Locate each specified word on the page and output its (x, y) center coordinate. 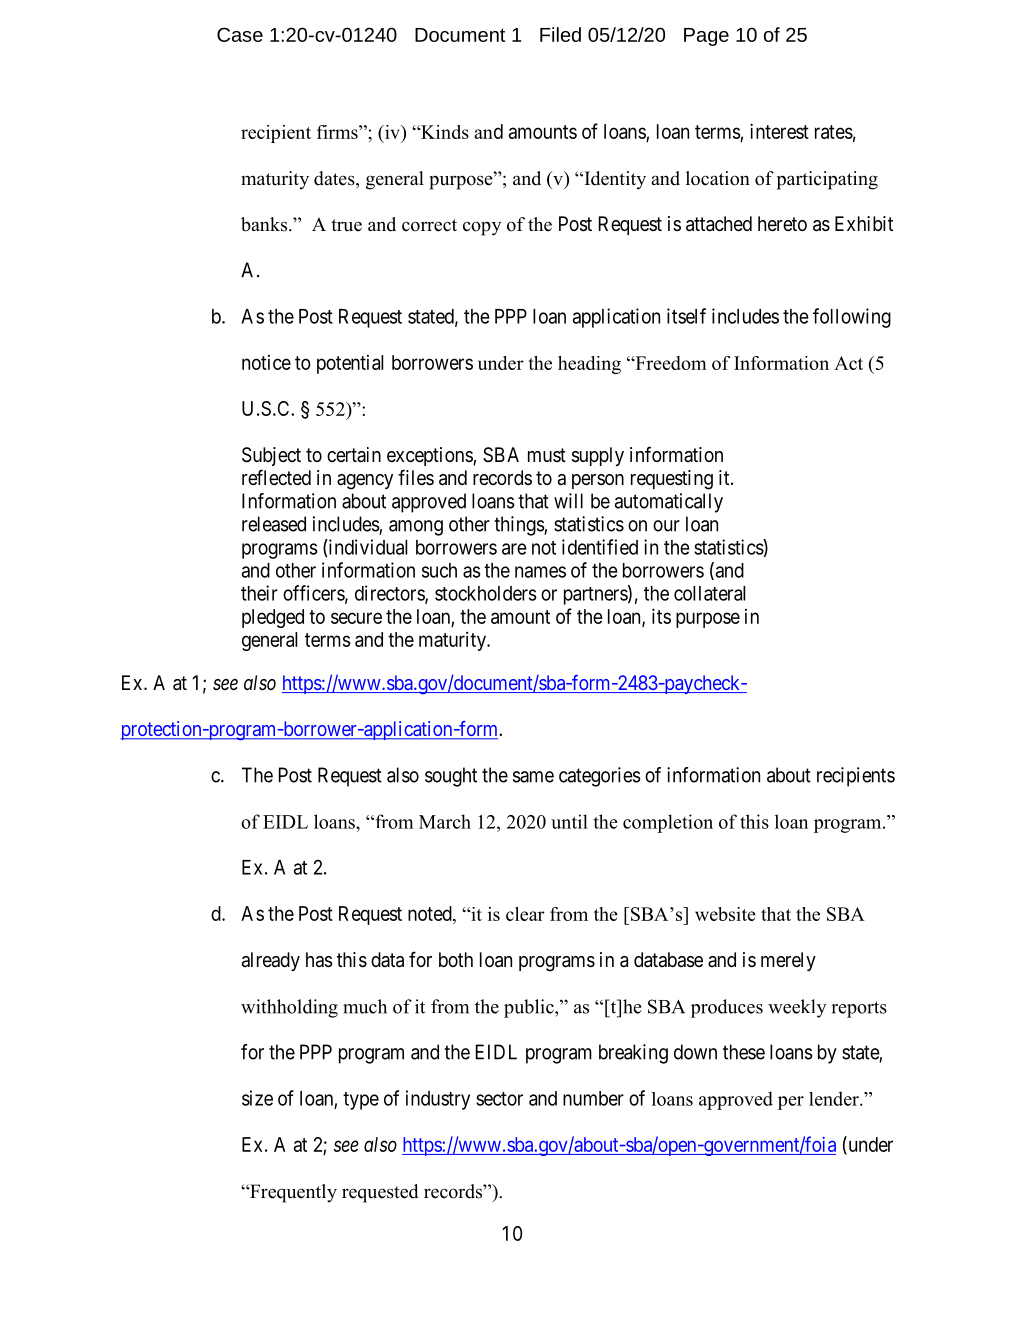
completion (668, 823)
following (852, 318)
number (593, 1098)
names (540, 572)
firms (338, 132)
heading (589, 365)
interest (779, 131)
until (569, 821)
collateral (709, 593)
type (361, 1101)
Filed (560, 34)
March (445, 821)
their (259, 593)
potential (350, 364)
